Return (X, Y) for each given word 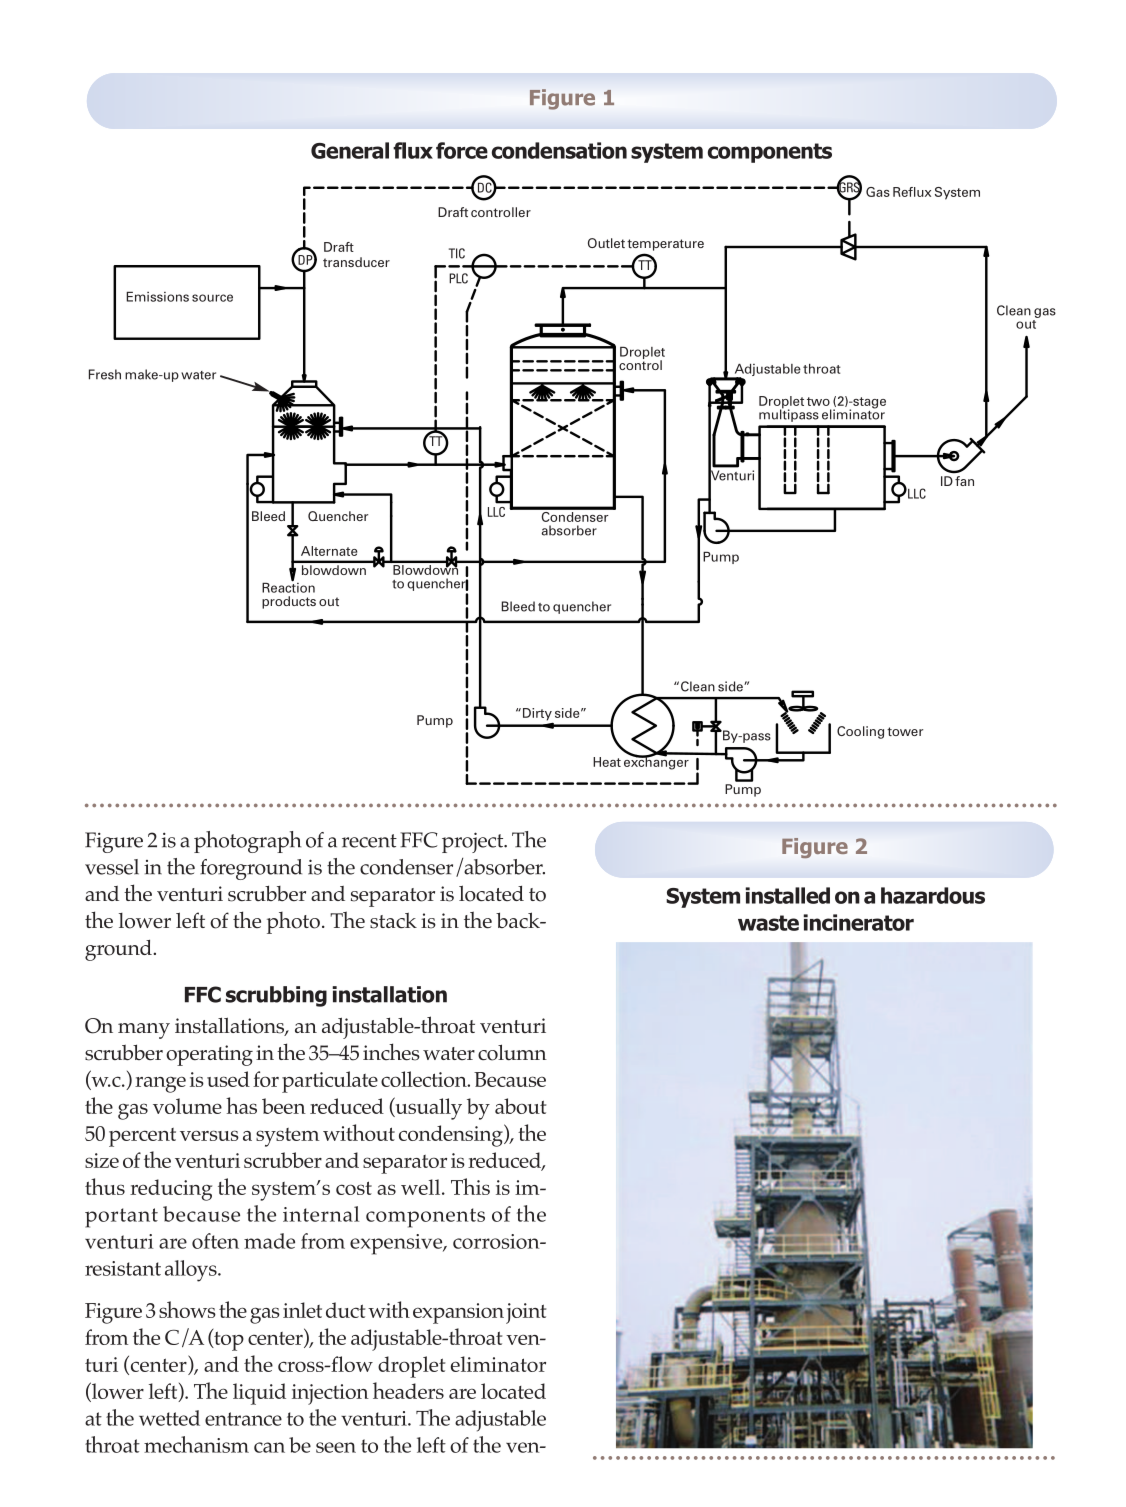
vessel (112, 867)
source (212, 298)
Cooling (860, 732)
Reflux (912, 192)
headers (408, 1390)
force (462, 150)
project (474, 842)
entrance (243, 1419)
